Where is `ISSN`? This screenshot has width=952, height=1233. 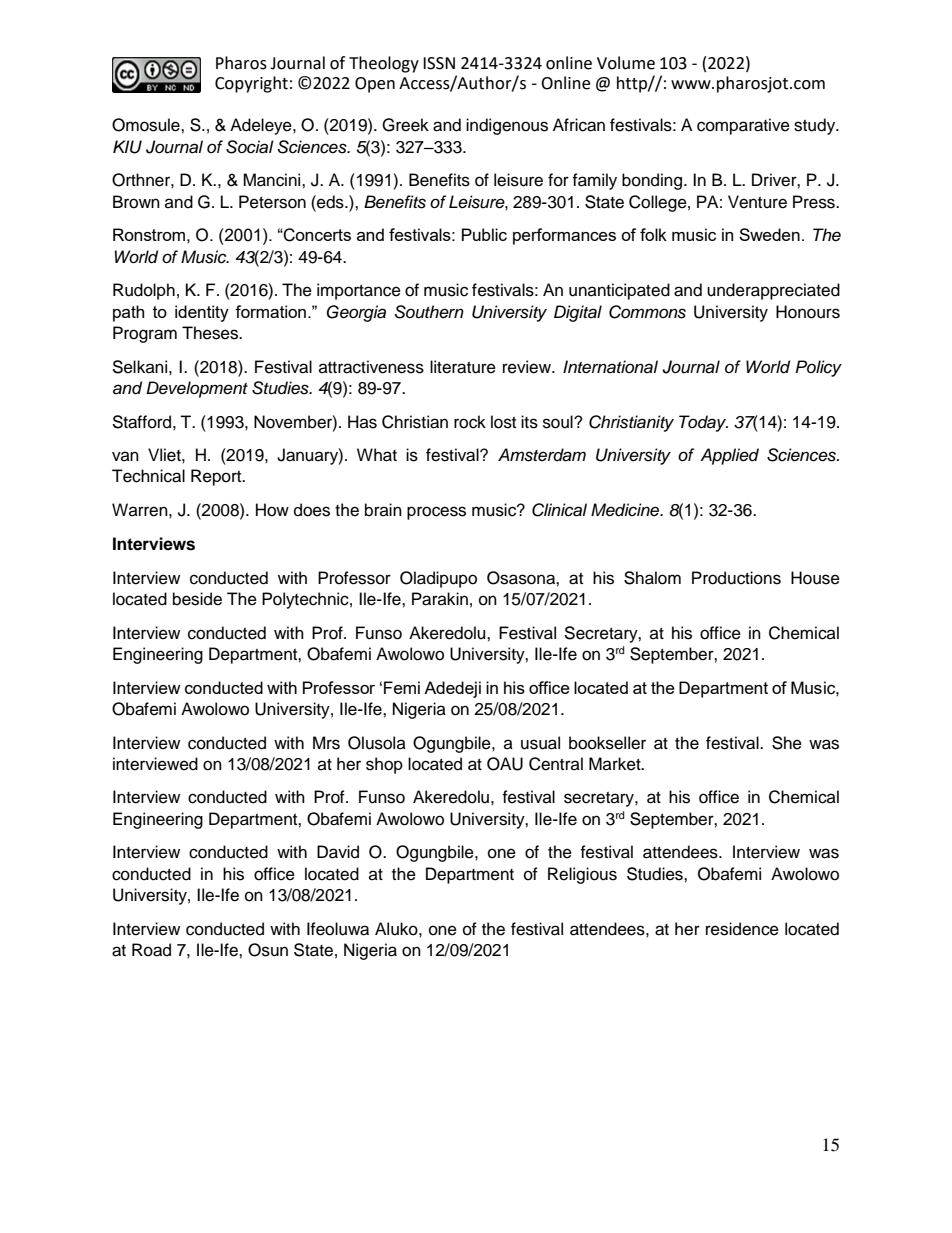 ISSN is located at coordinates (439, 63).
